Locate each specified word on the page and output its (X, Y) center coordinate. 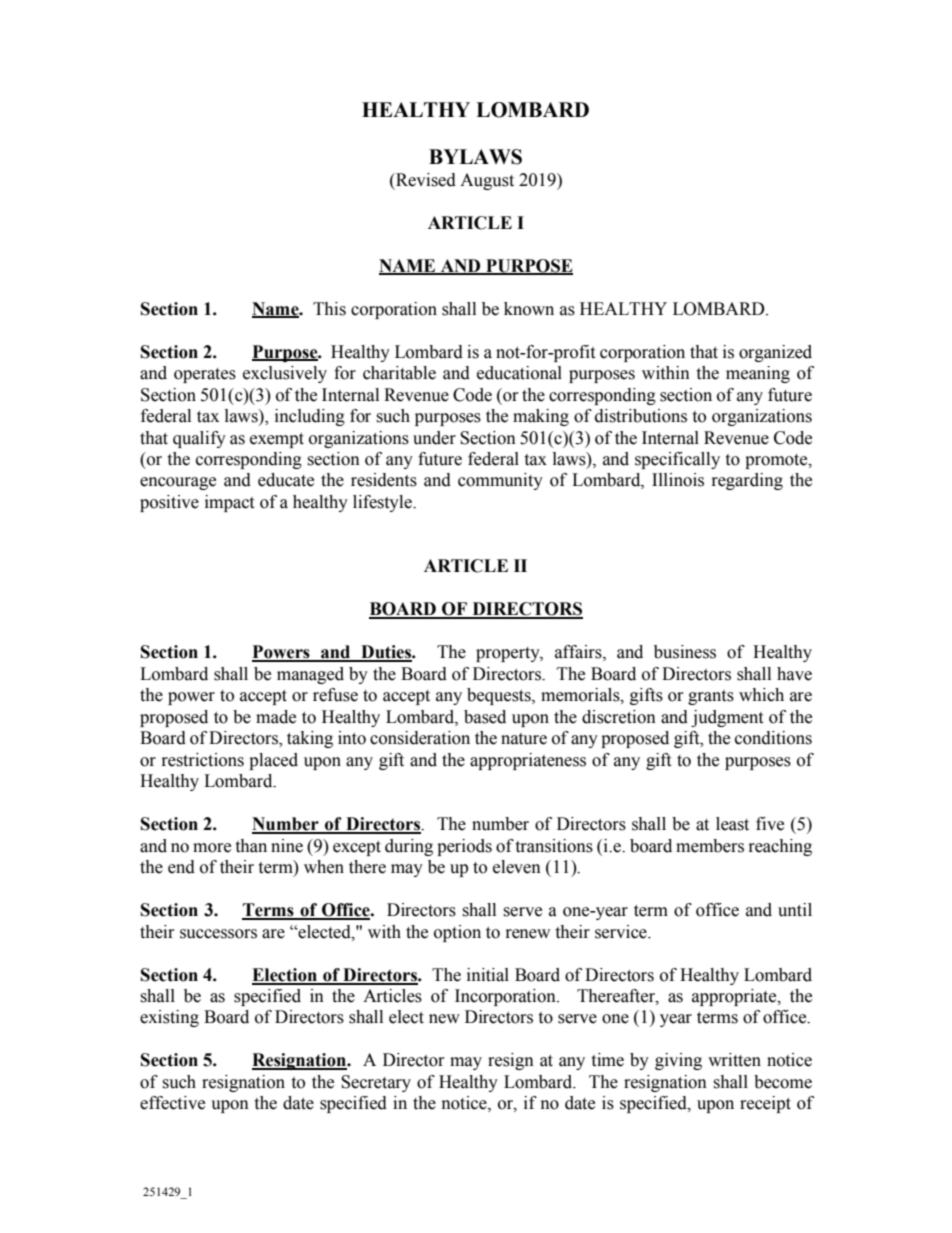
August (487, 181)
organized (775, 353)
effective (172, 1103)
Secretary (376, 1083)
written (734, 1060)
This (329, 309)
